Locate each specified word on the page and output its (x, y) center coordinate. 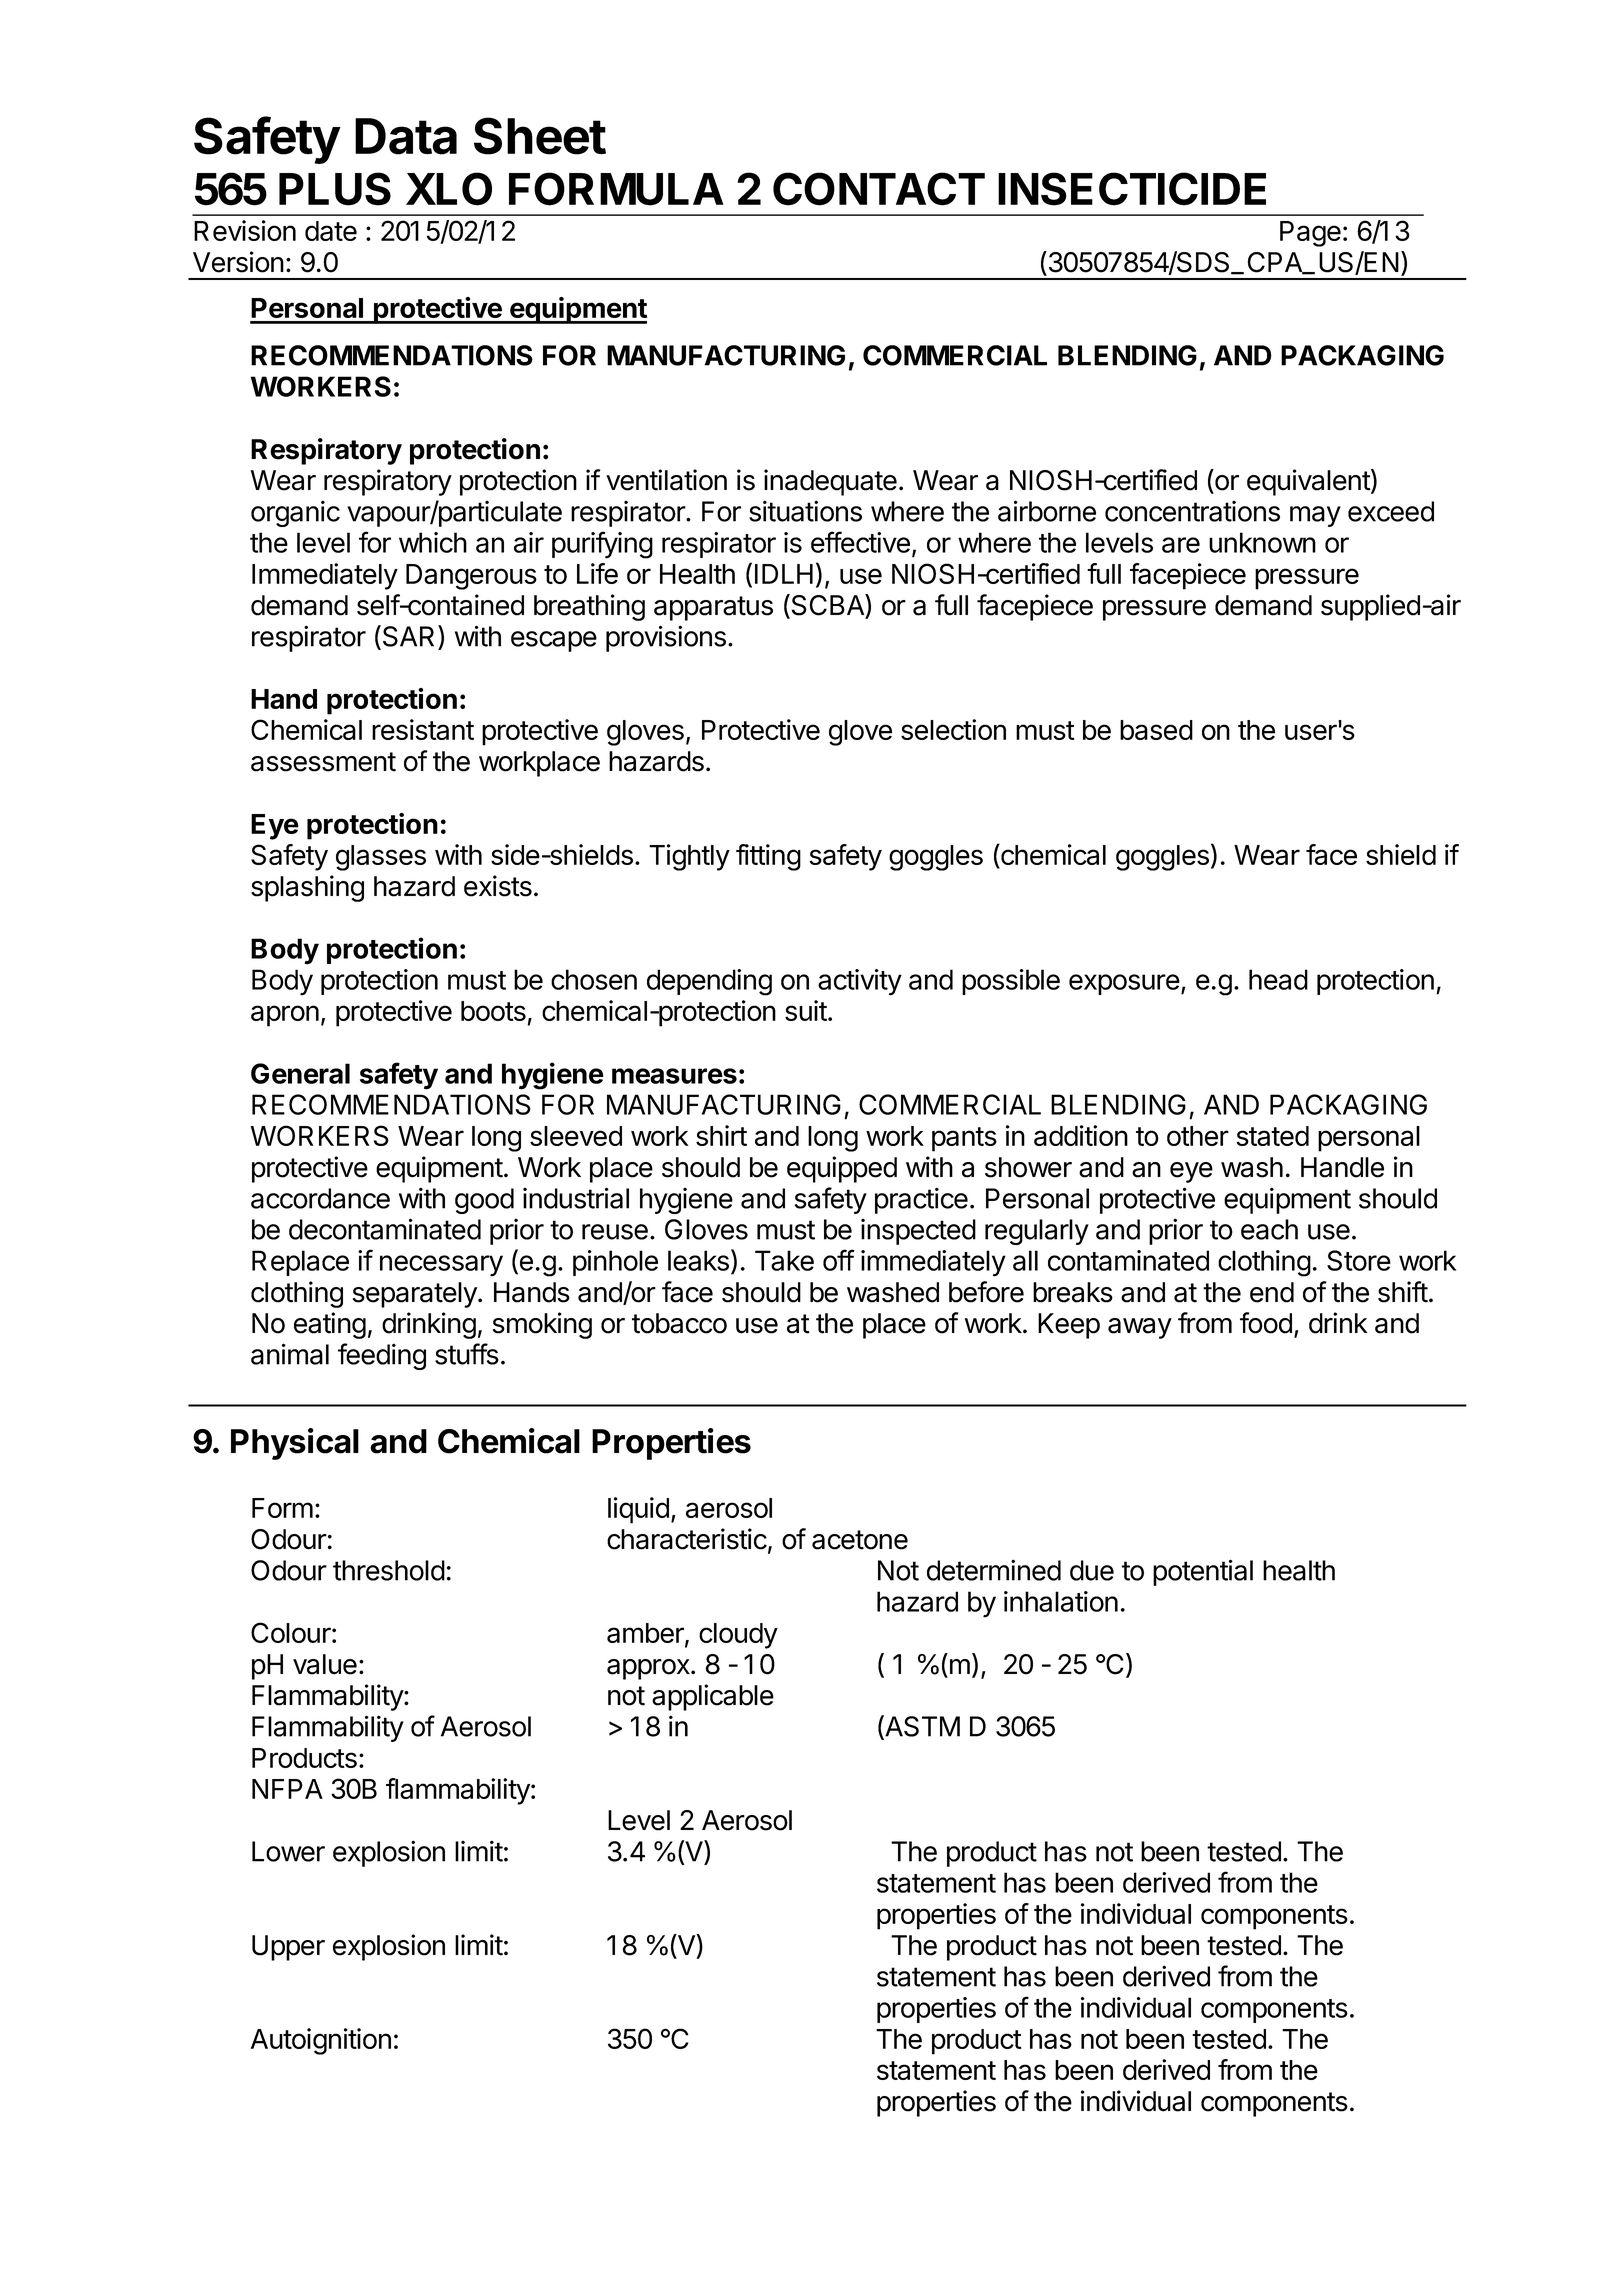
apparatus (713, 608)
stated (1272, 1136)
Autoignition (321, 2041)
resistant (423, 729)
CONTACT (879, 189)
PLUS (335, 189)
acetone (860, 1540)
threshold (389, 1570)
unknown (1262, 542)
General (300, 1073)
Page (1310, 234)
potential (1203, 1572)
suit (806, 1010)
